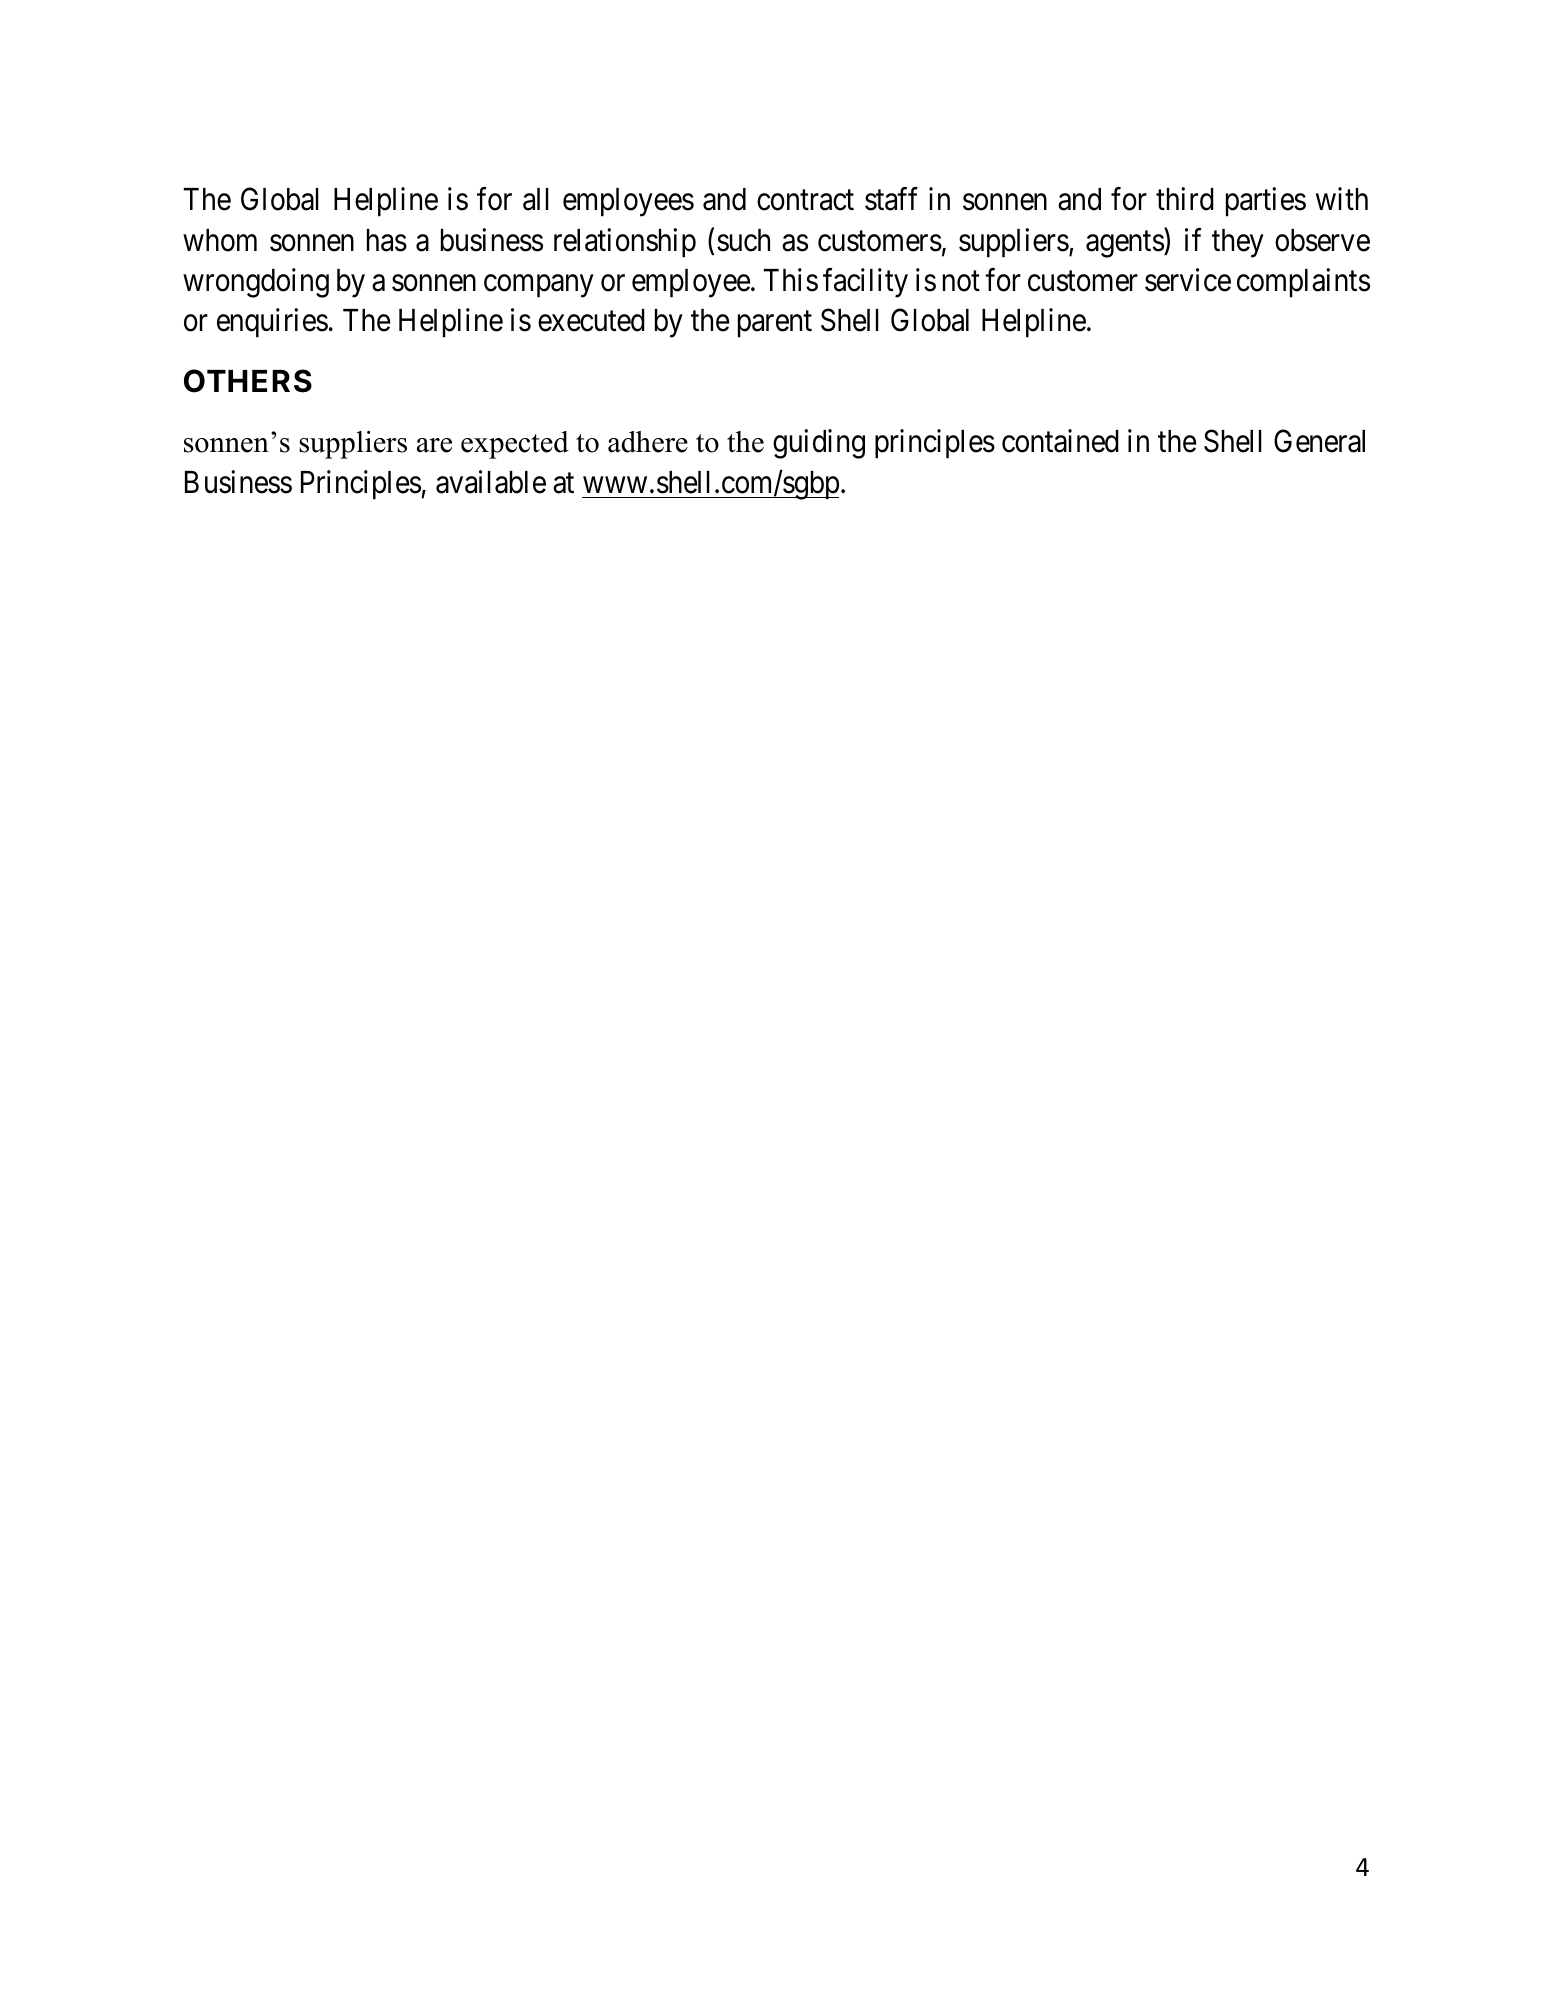 This page has height=2009, width=1552. Describe the element at coordinates (961, 281) in the page. I see `not` at that location.
